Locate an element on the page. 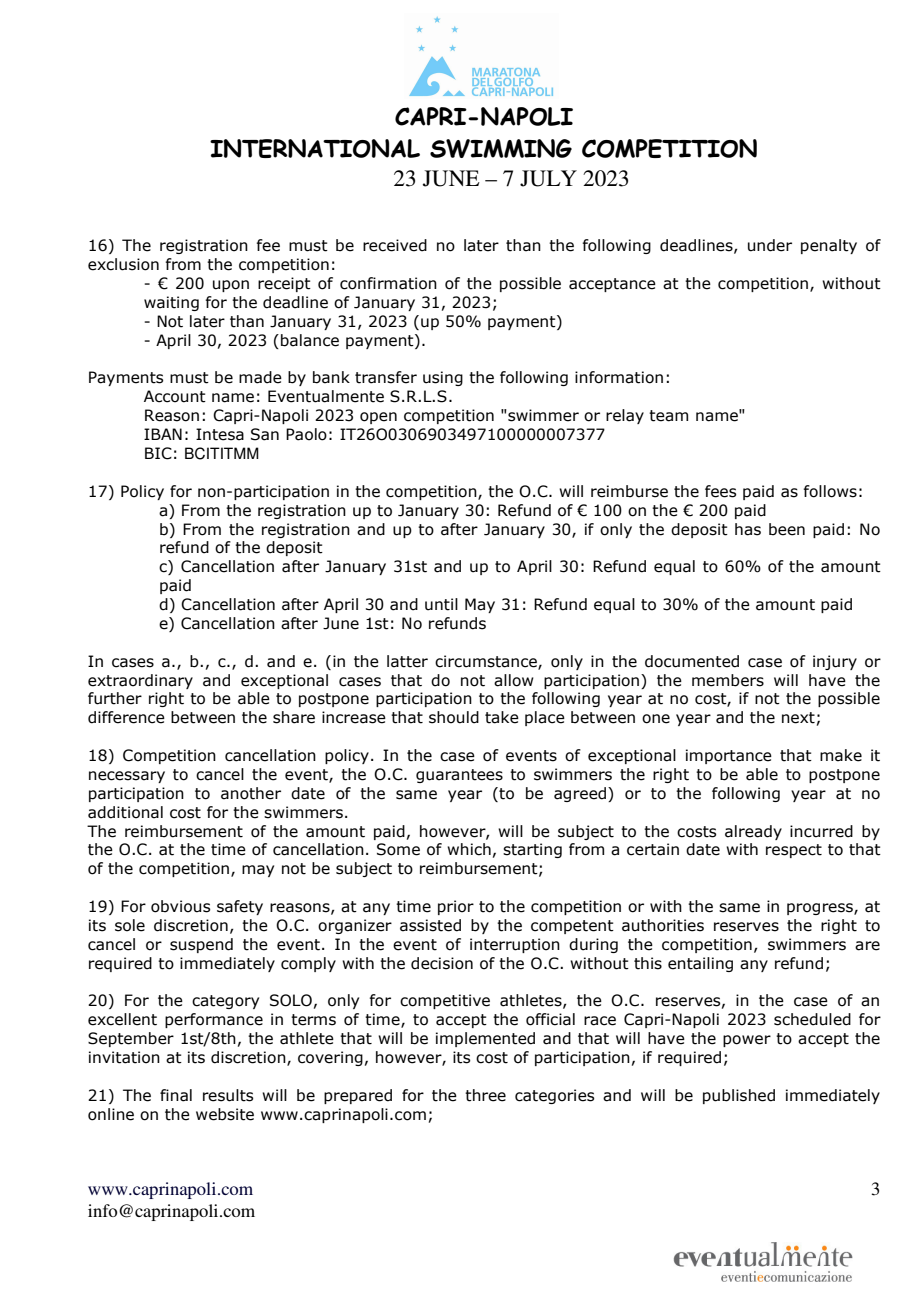 The width and height of the image is (924, 1308). three is located at coordinates (485, 1095).
